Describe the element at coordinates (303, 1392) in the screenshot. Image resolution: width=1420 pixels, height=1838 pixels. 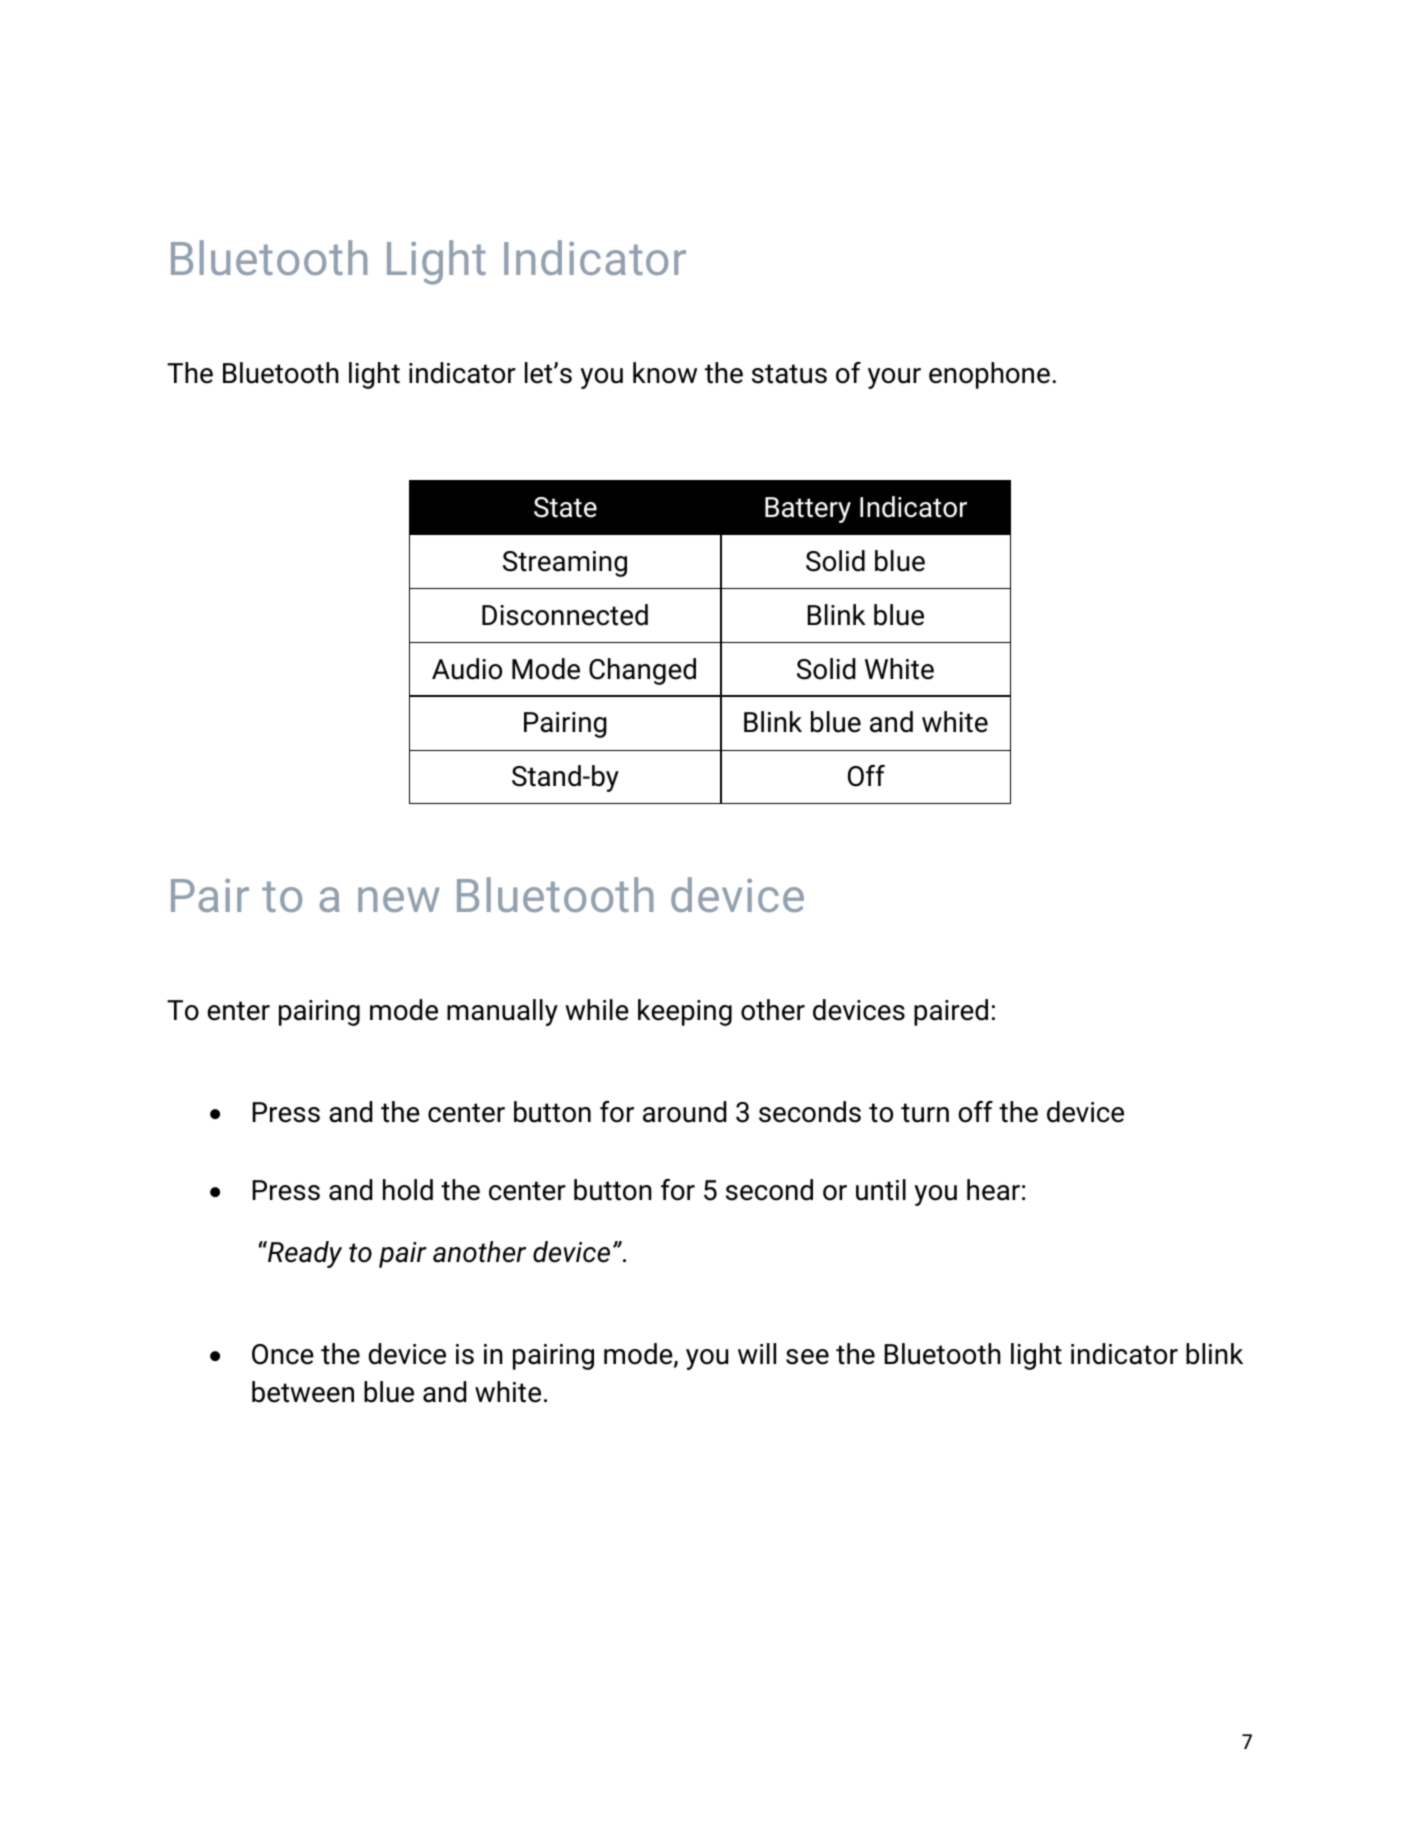
I see `between` at that location.
